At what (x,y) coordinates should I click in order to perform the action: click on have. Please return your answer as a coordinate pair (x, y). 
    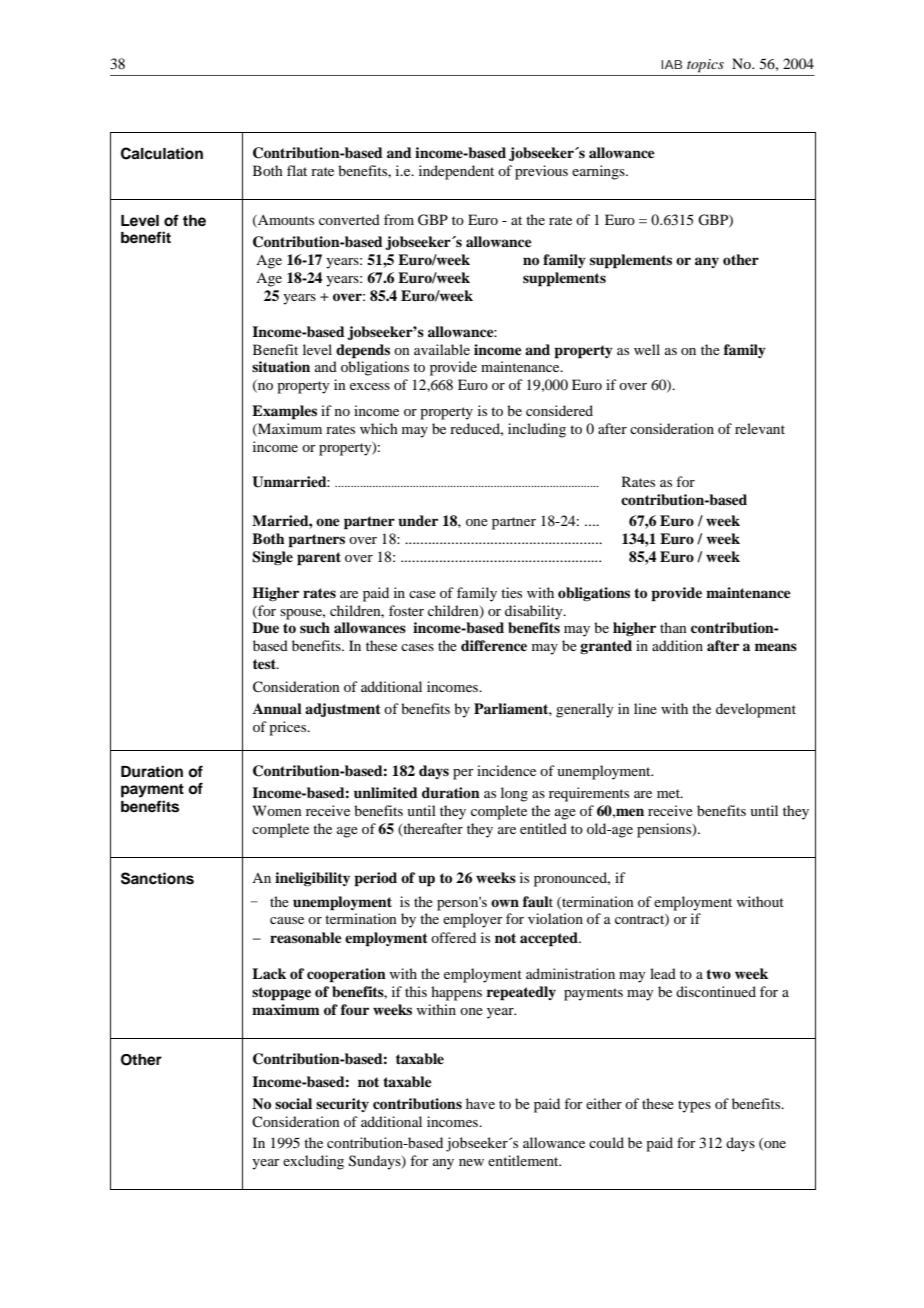
    Looking at the image, I should click on (480, 1103).
